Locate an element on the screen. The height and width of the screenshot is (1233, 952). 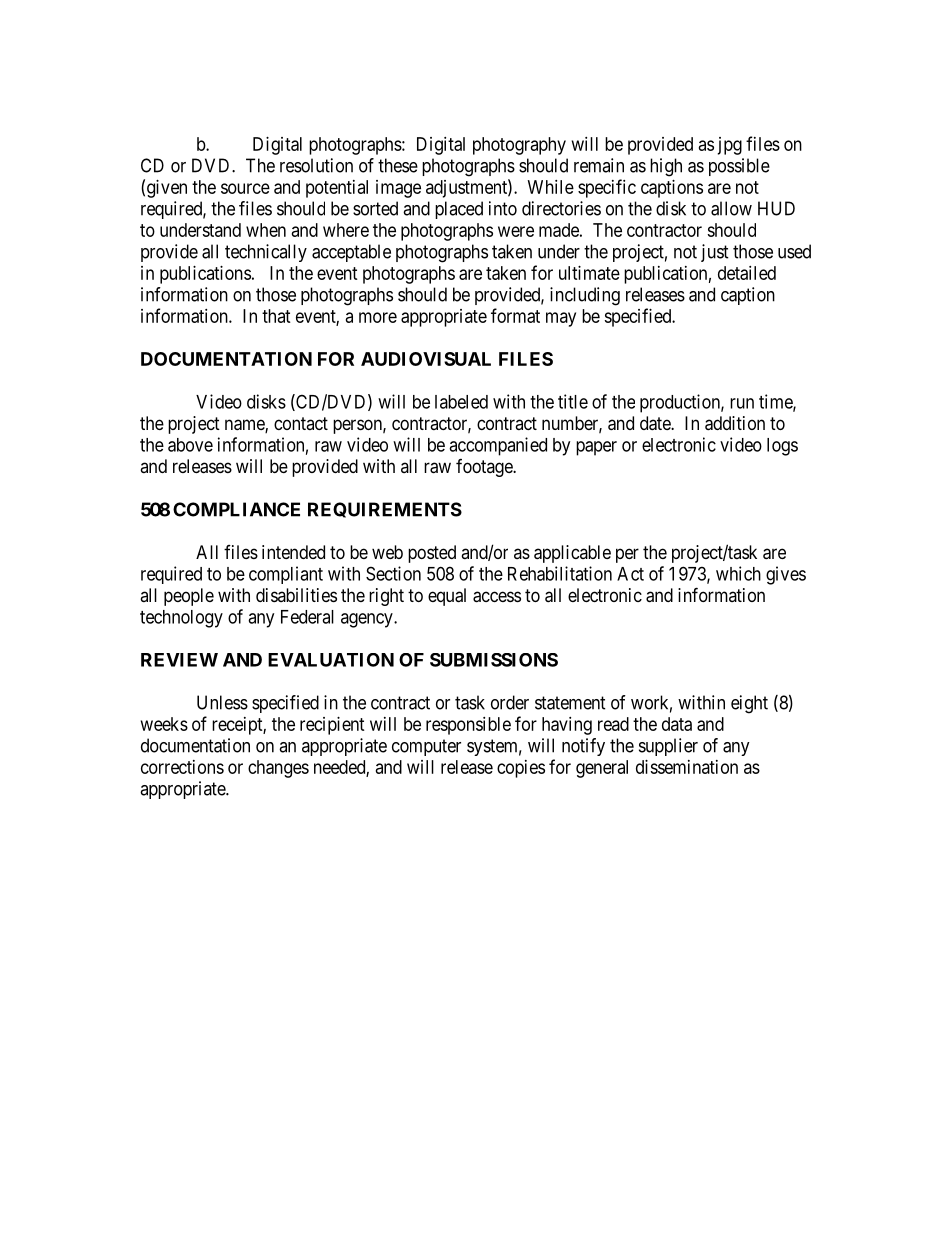
above is located at coordinates (190, 445).
